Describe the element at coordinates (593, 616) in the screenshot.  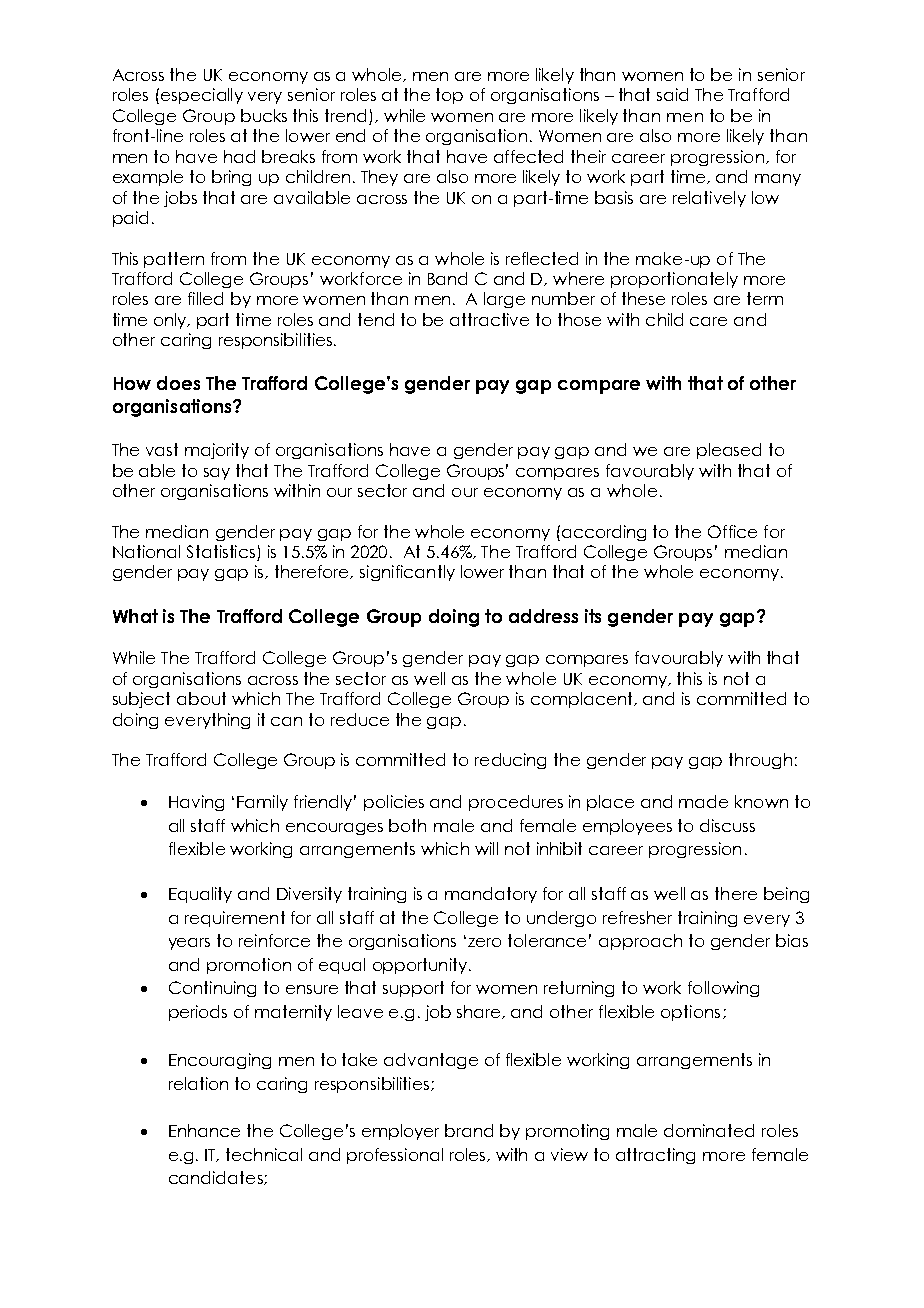
I see `its` at that location.
